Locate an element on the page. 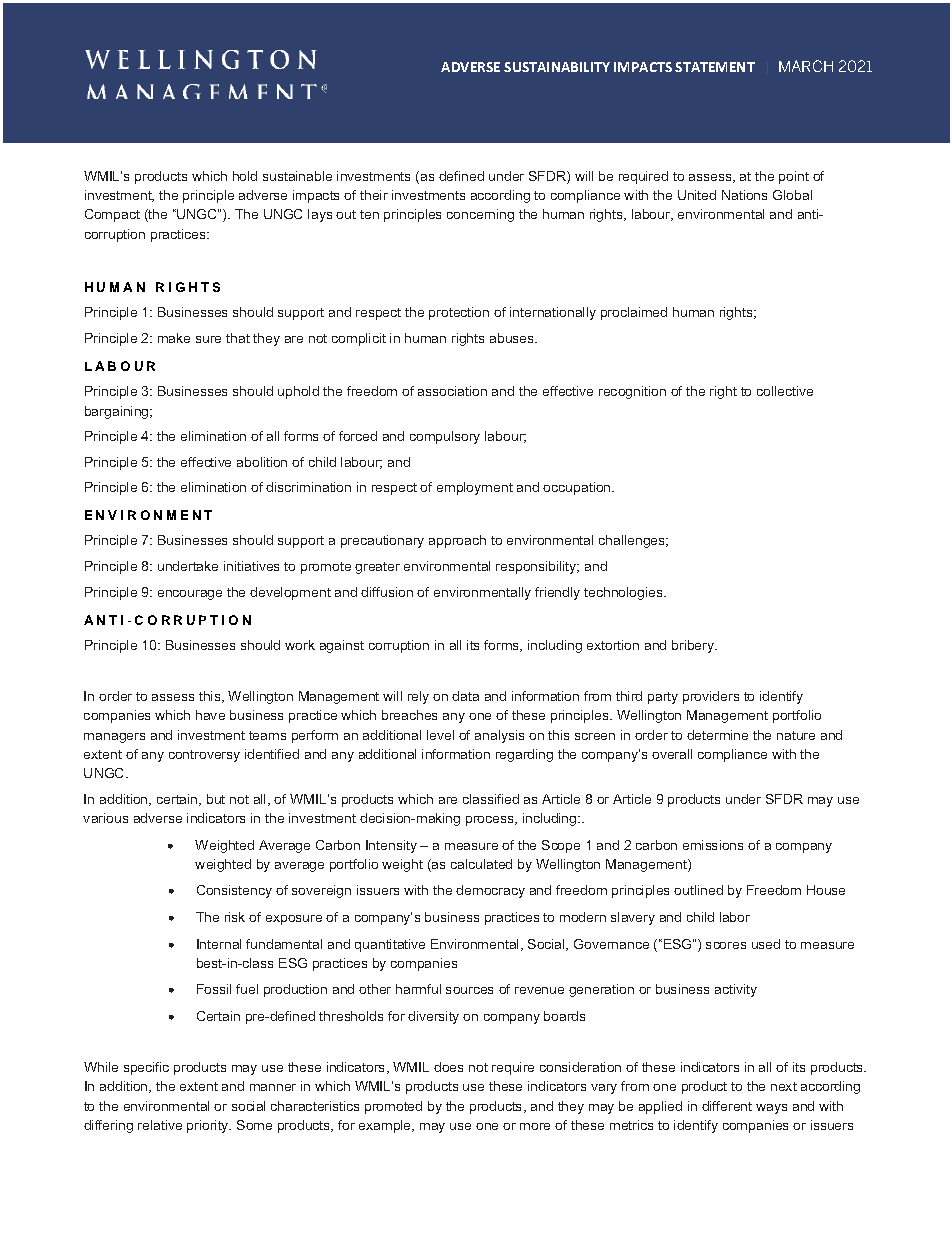  bribery is located at coordinates (694, 646).
